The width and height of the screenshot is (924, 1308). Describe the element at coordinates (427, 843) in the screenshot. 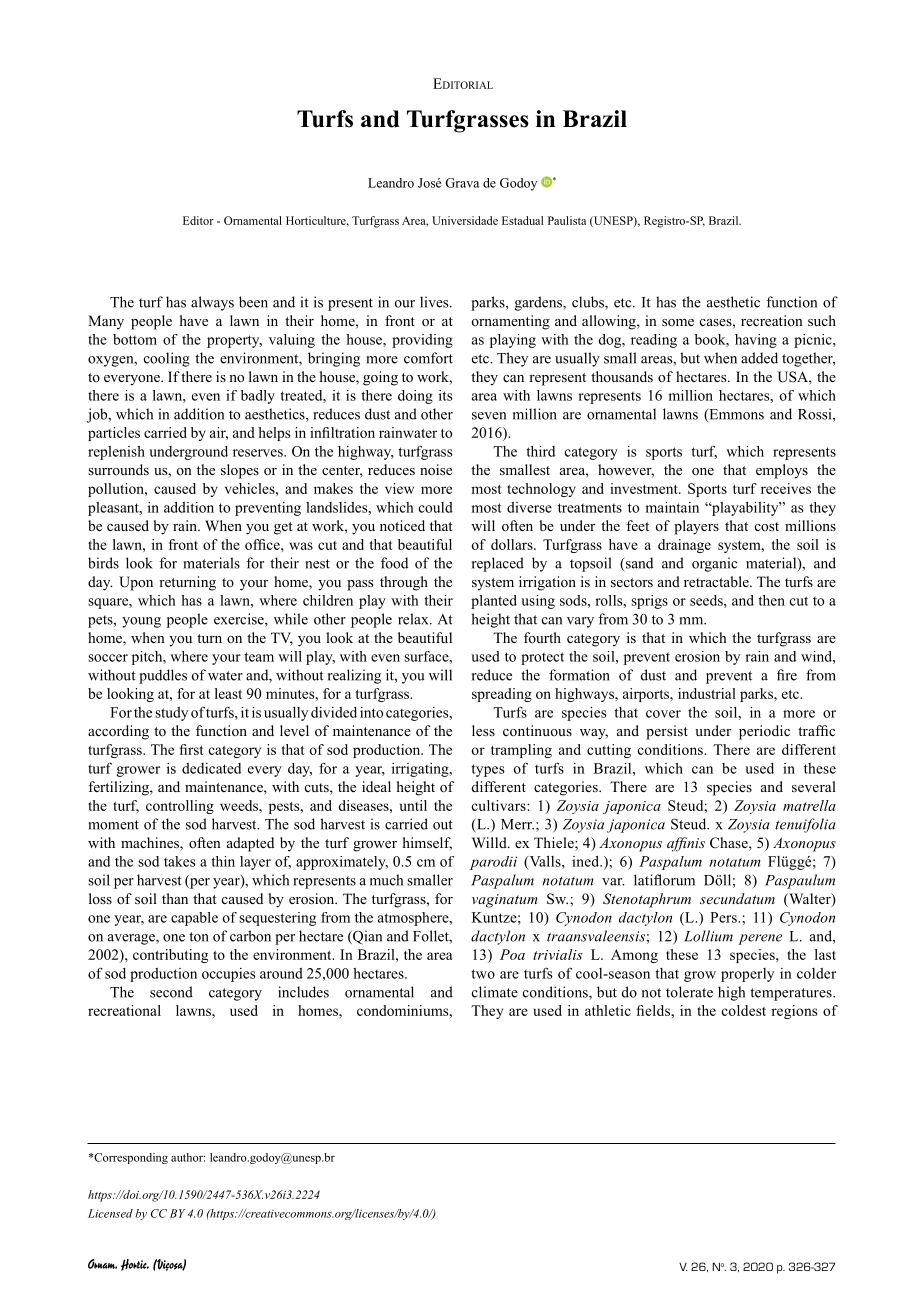

I see `himself` at that location.
